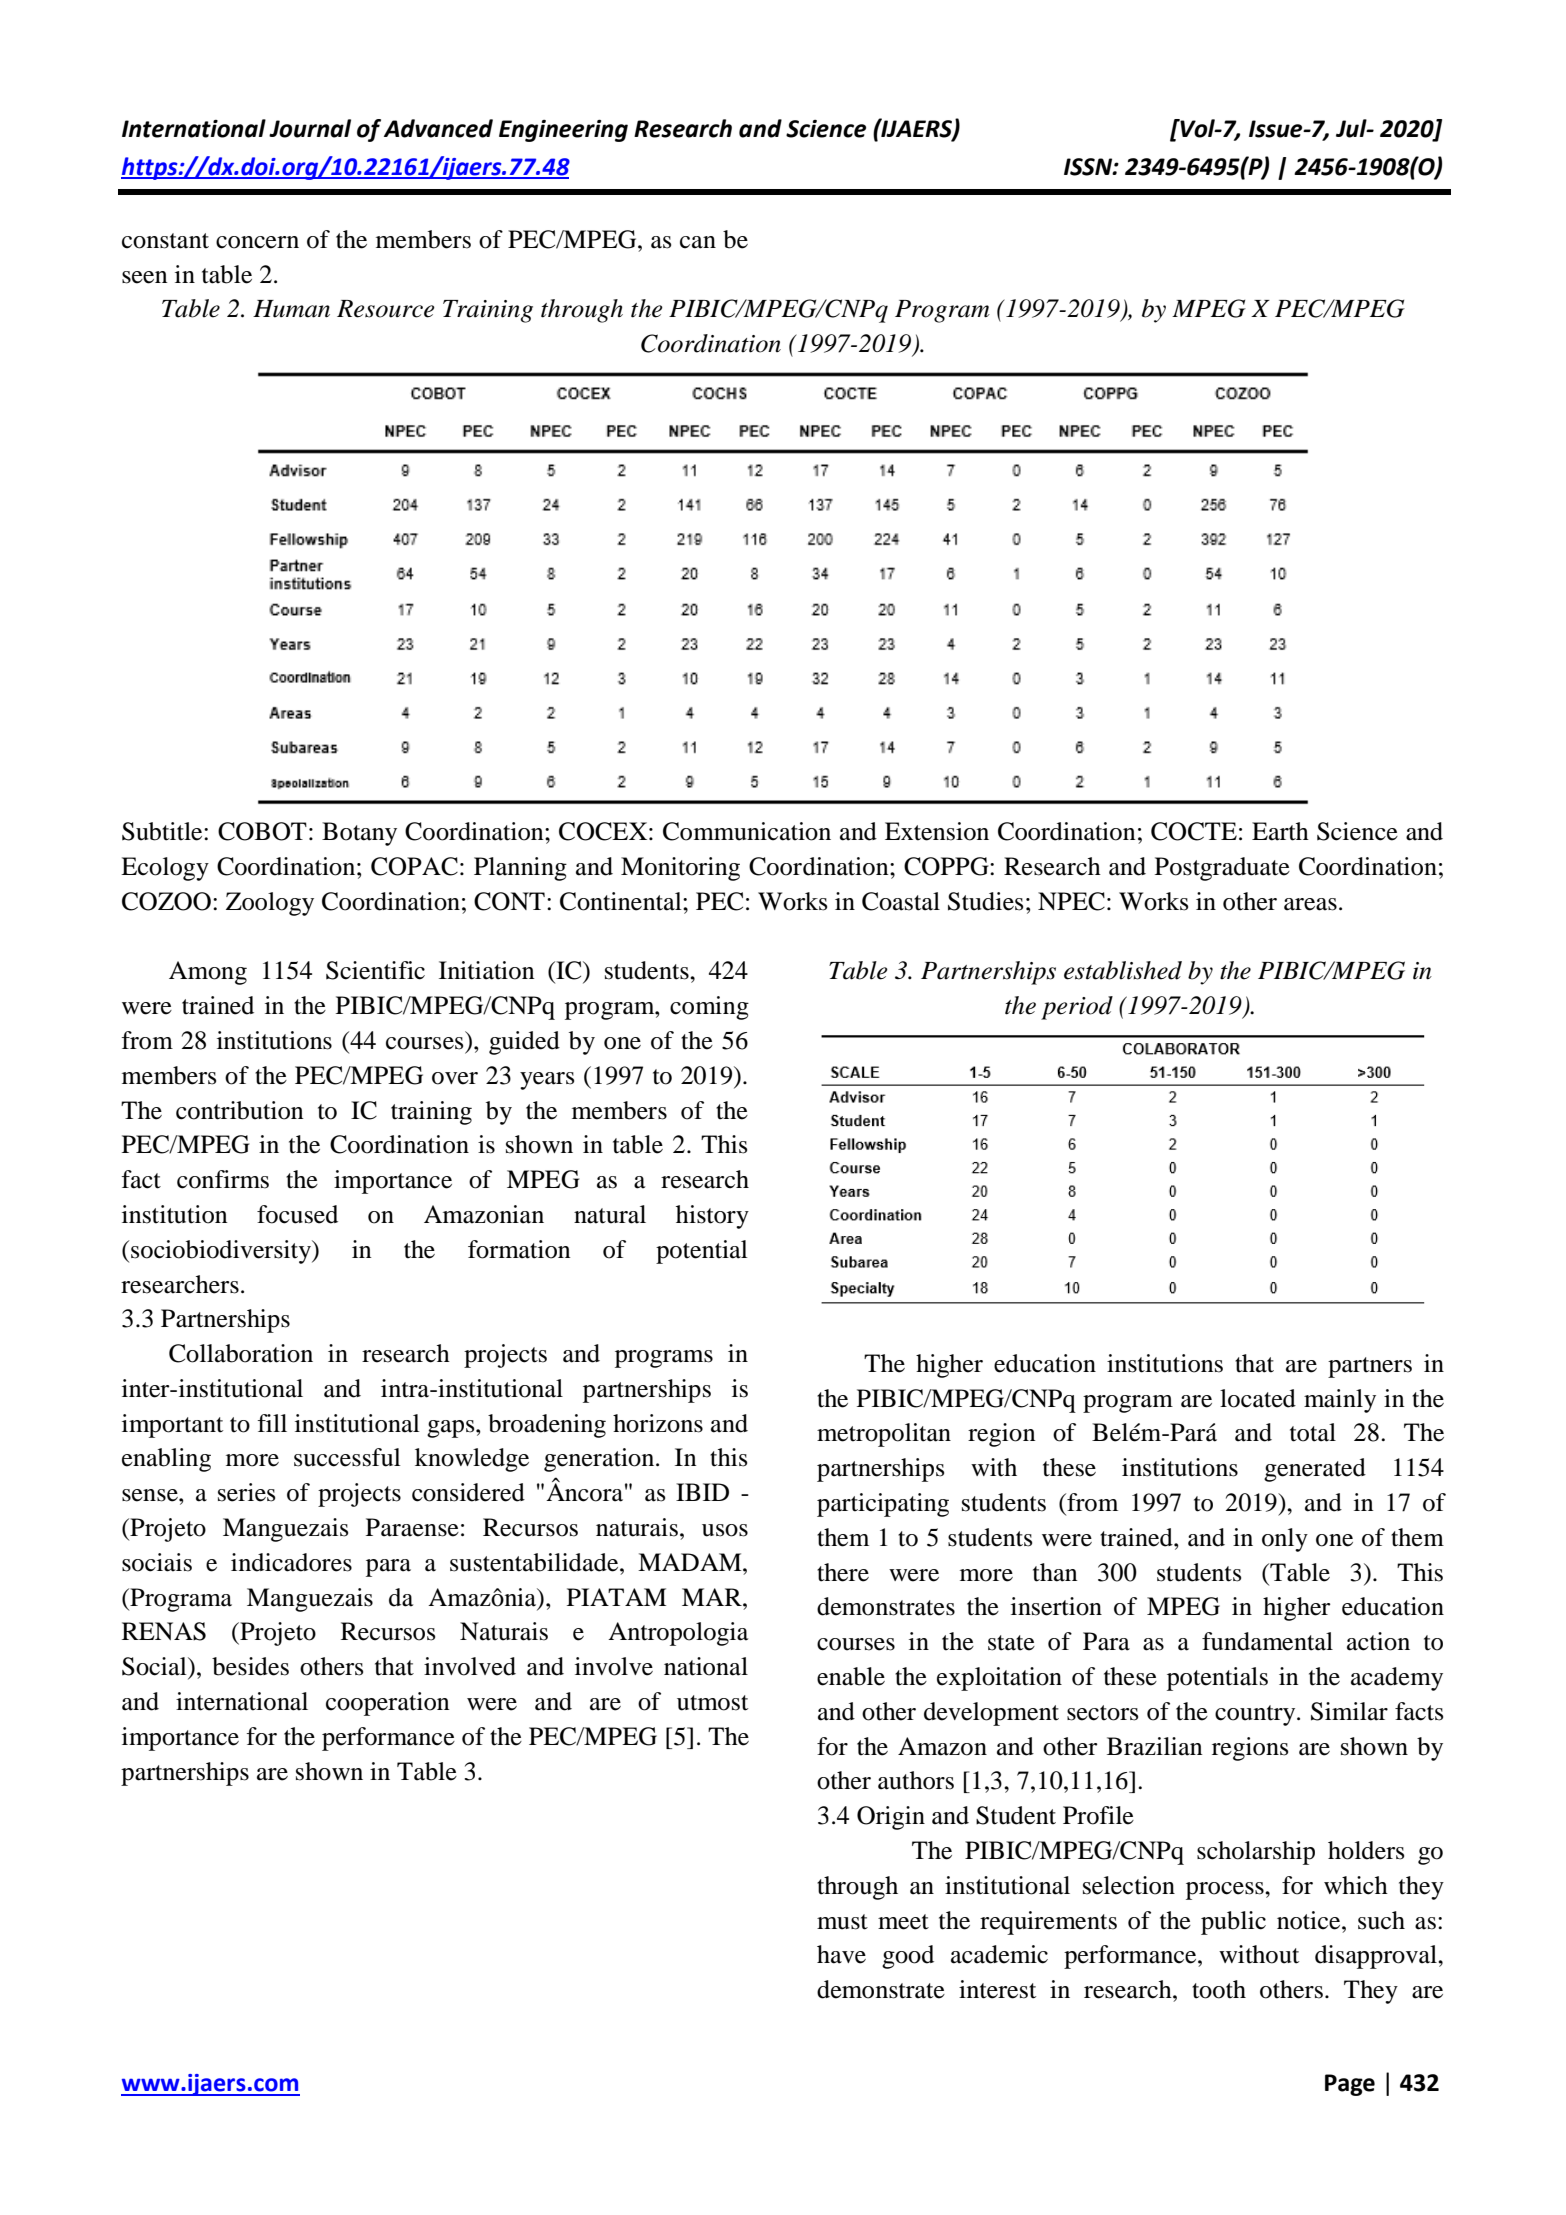  I want to click on can, so click(698, 242).
